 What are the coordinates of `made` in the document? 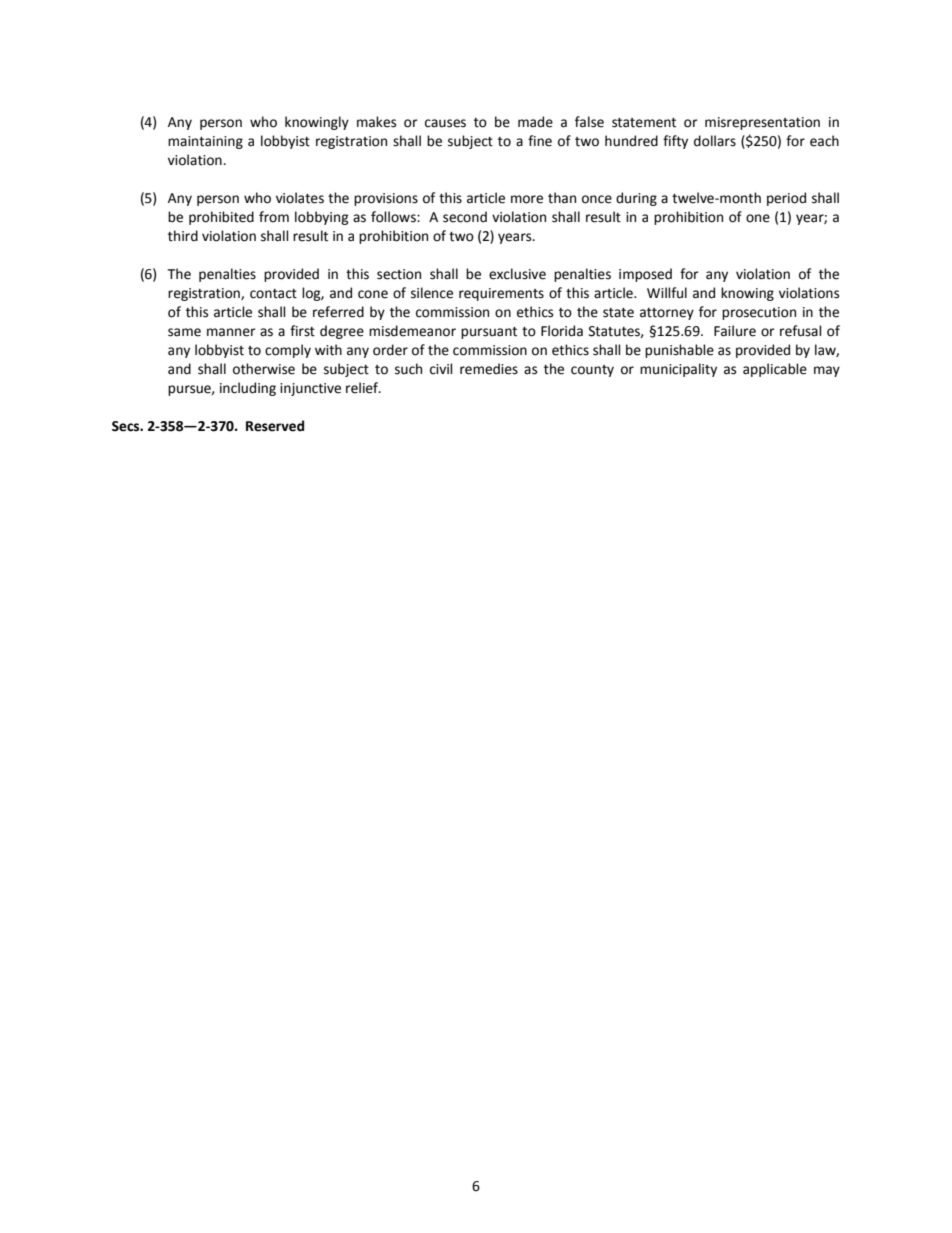 It's located at (535, 122).
